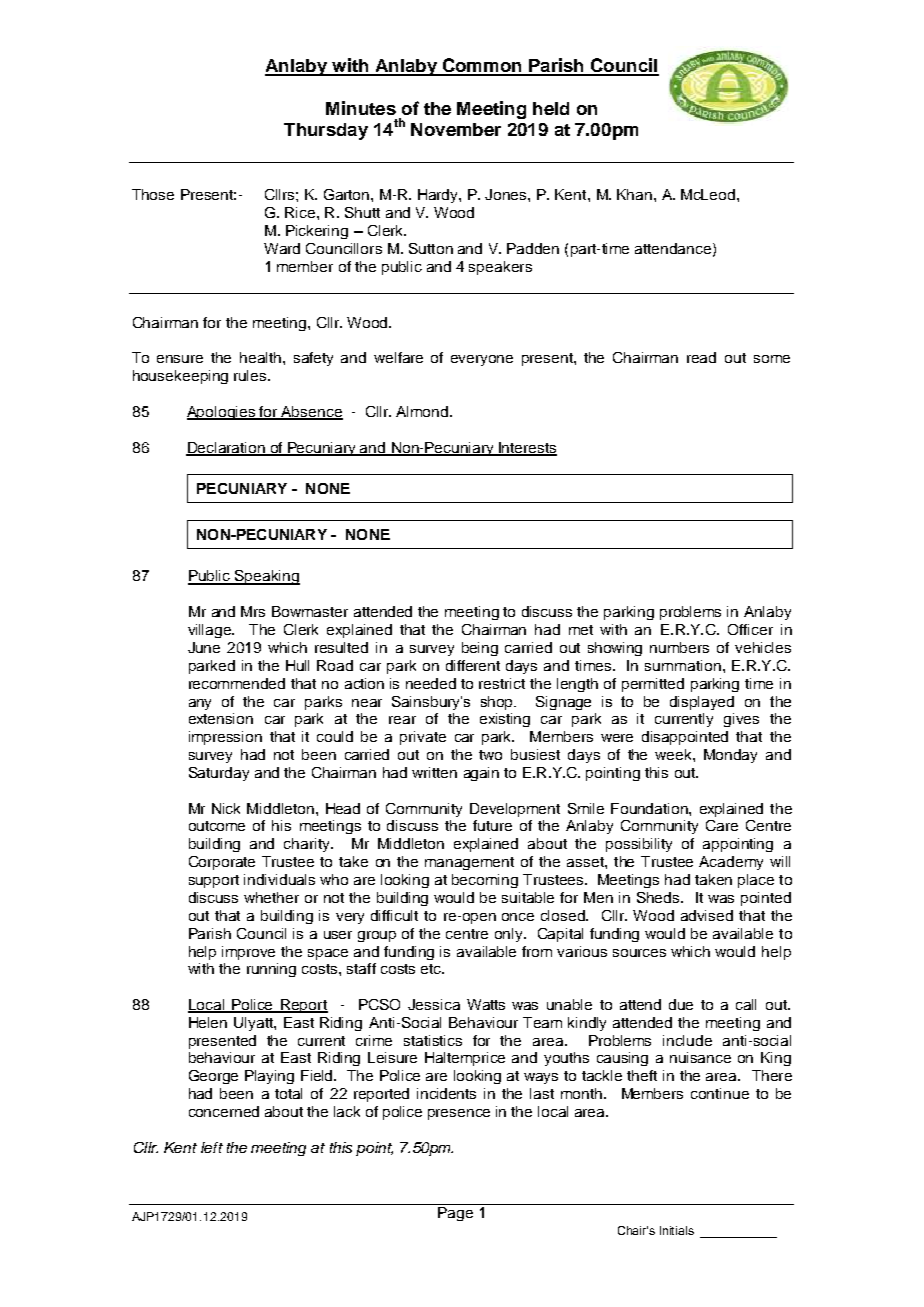 This screenshot has width=924, height=1307. I want to click on Khan, so click(636, 194).
